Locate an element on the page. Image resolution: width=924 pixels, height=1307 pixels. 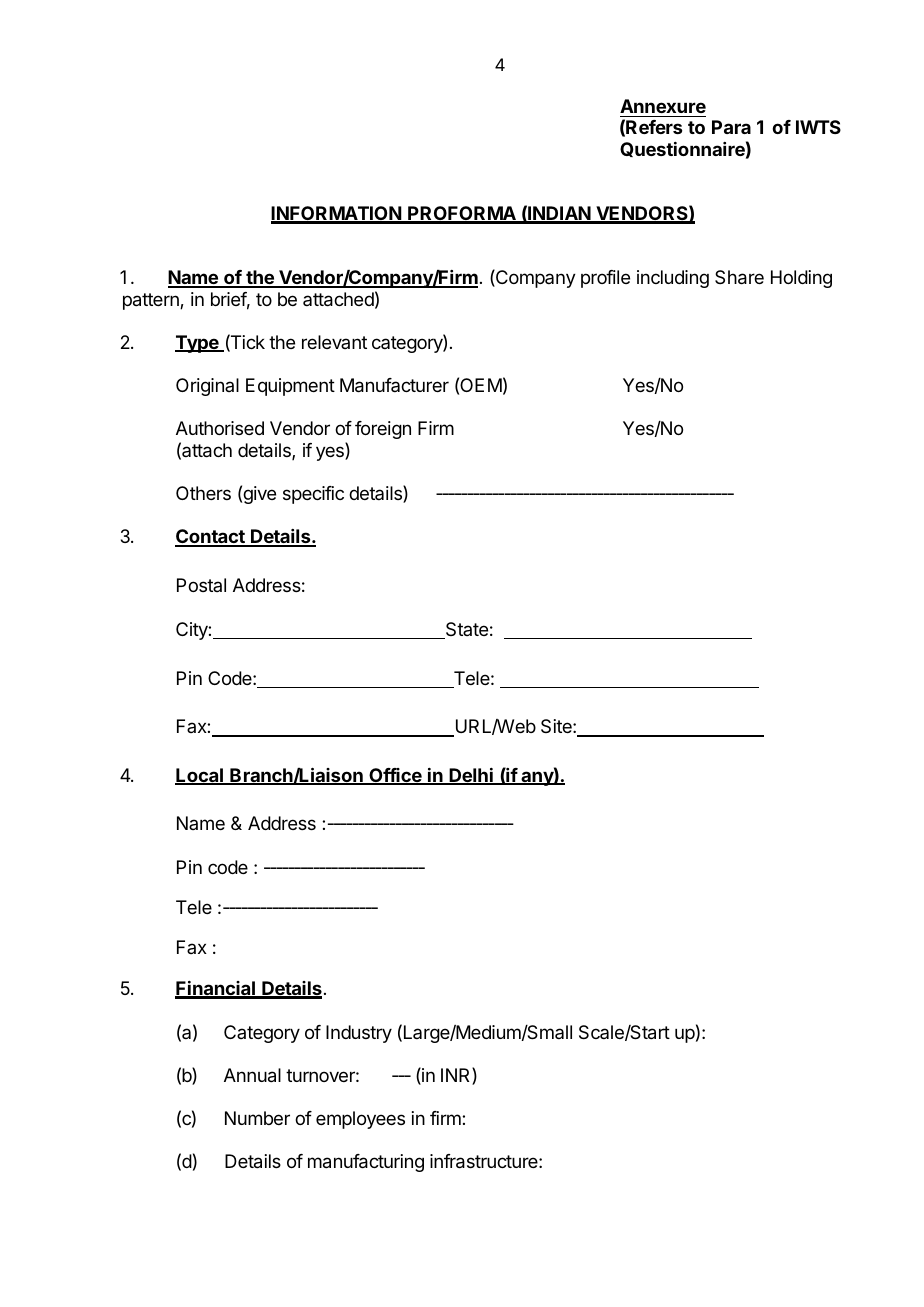
Para is located at coordinates (731, 127).
